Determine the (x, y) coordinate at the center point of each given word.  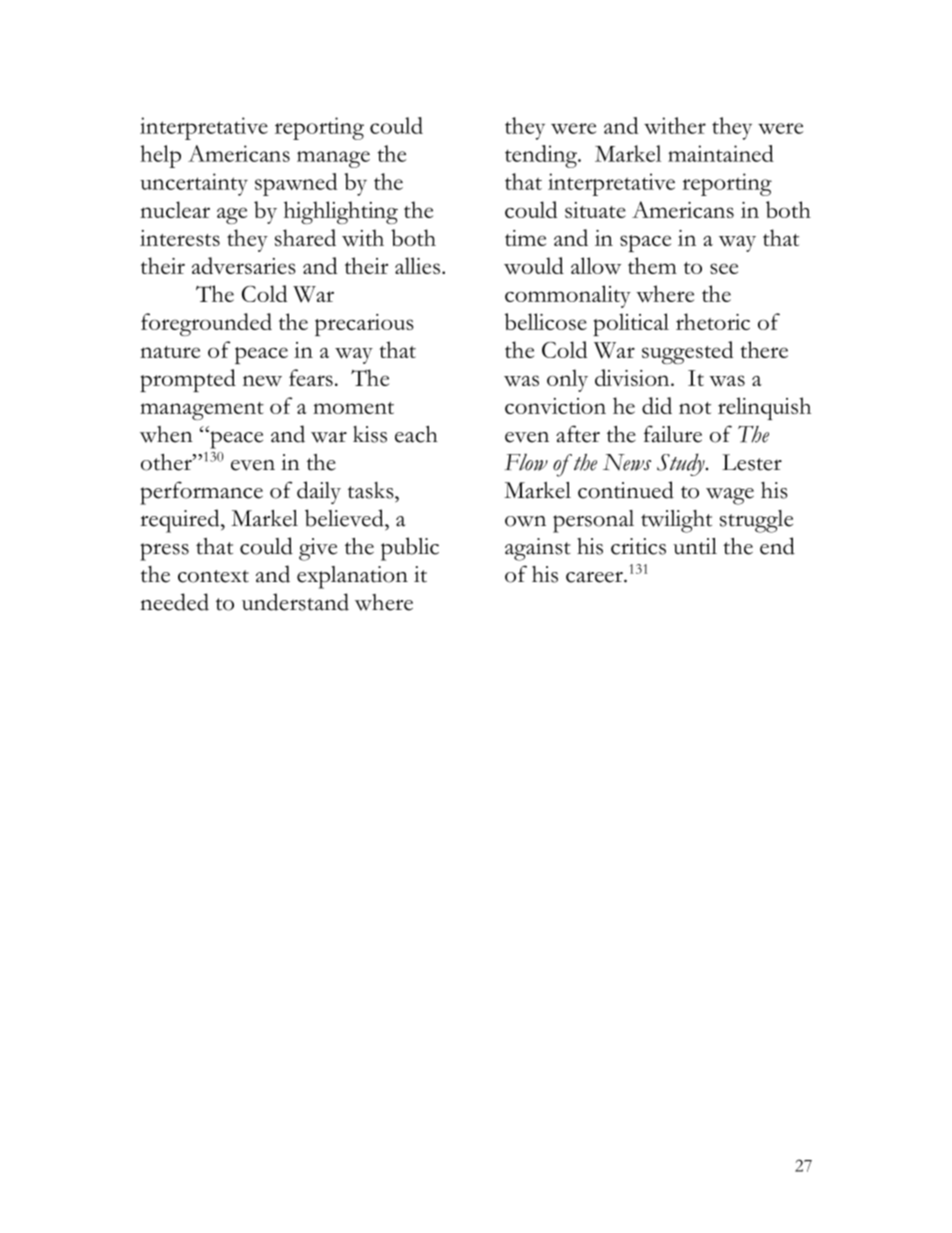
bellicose (546, 321)
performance (201, 493)
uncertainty (194, 184)
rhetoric (713, 321)
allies (419, 265)
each (416, 434)
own (525, 521)
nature (170, 352)
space (645, 243)
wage (730, 496)
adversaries (244, 265)
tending (542, 156)
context (213, 576)
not (695, 408)
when (166, 434)
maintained (721, 153)
